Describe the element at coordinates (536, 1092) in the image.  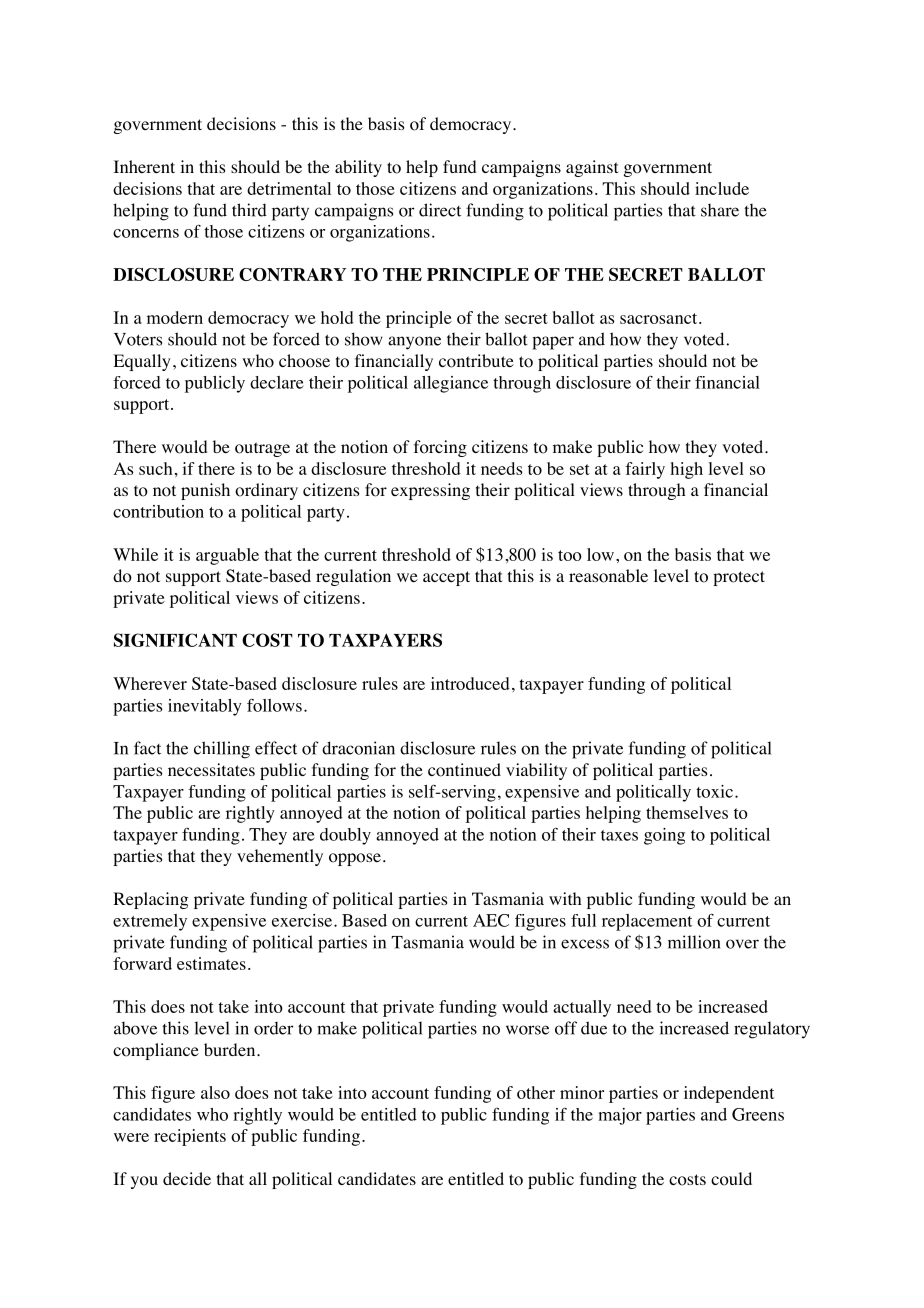
I see `other` at that location.
